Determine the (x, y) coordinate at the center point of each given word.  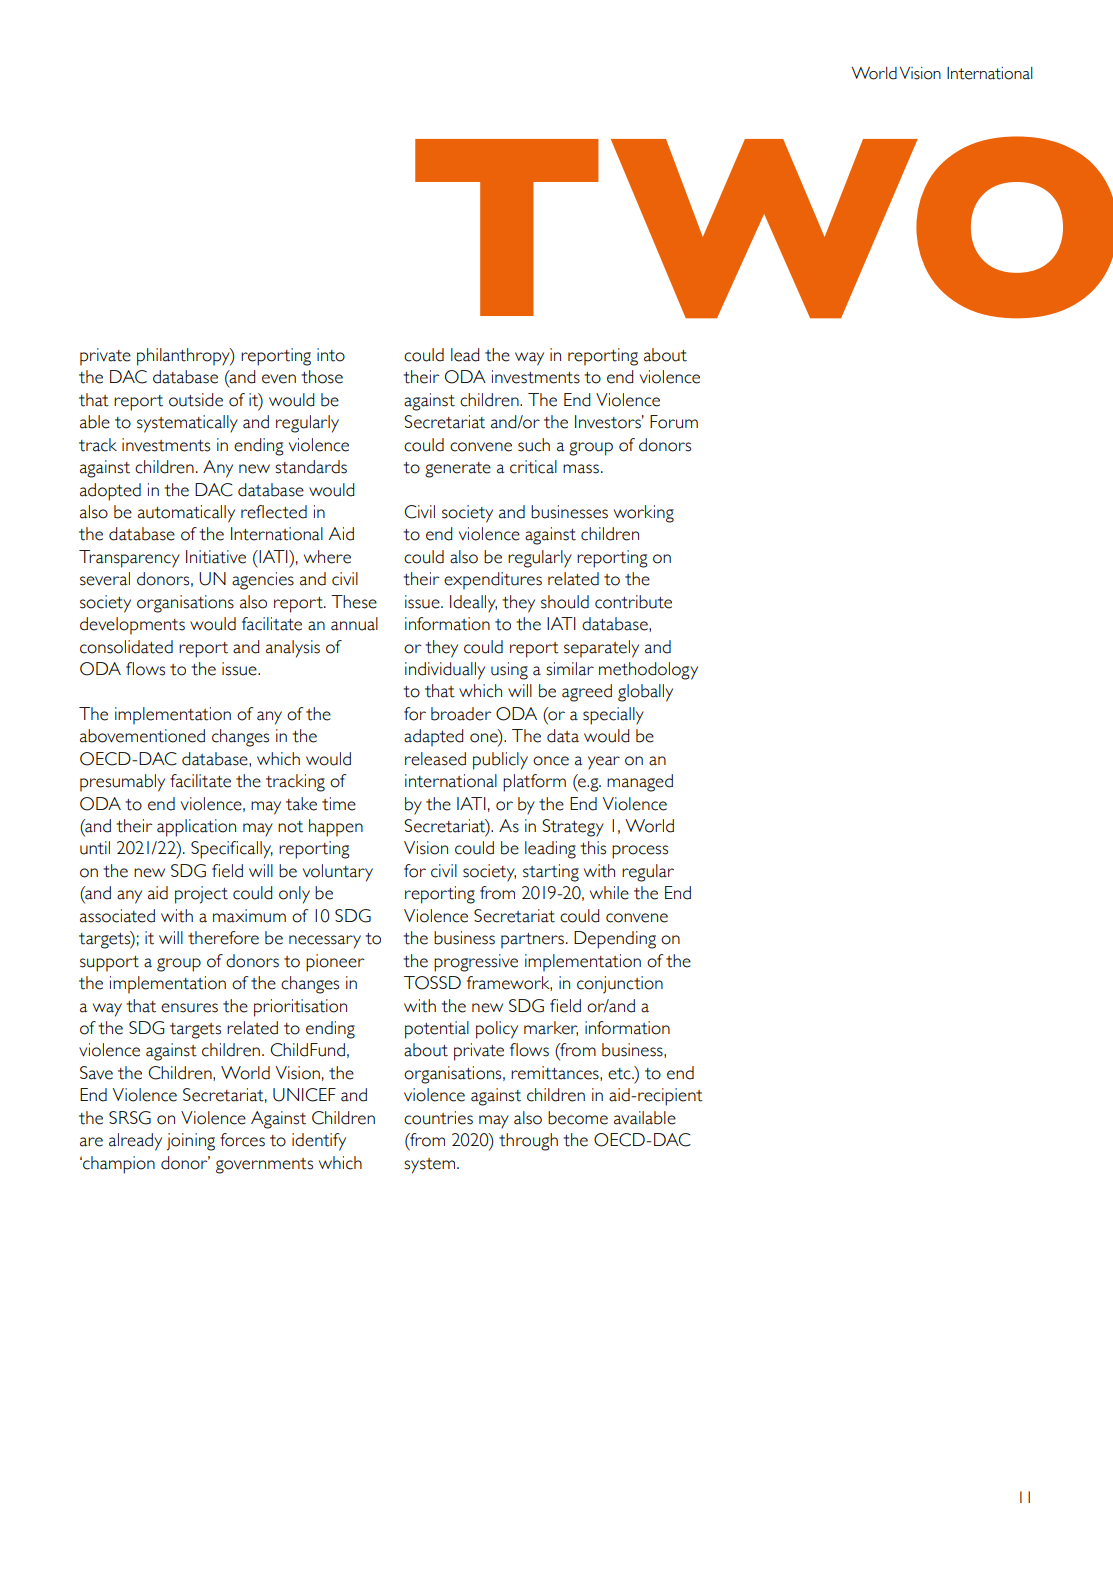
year (604, 763)
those (322, 377)
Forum (674, 422)
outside (196, 400)
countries (438, 1118)
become (578, 1118)
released (435, 759)
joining (191, 1142)
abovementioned (142, 736)
